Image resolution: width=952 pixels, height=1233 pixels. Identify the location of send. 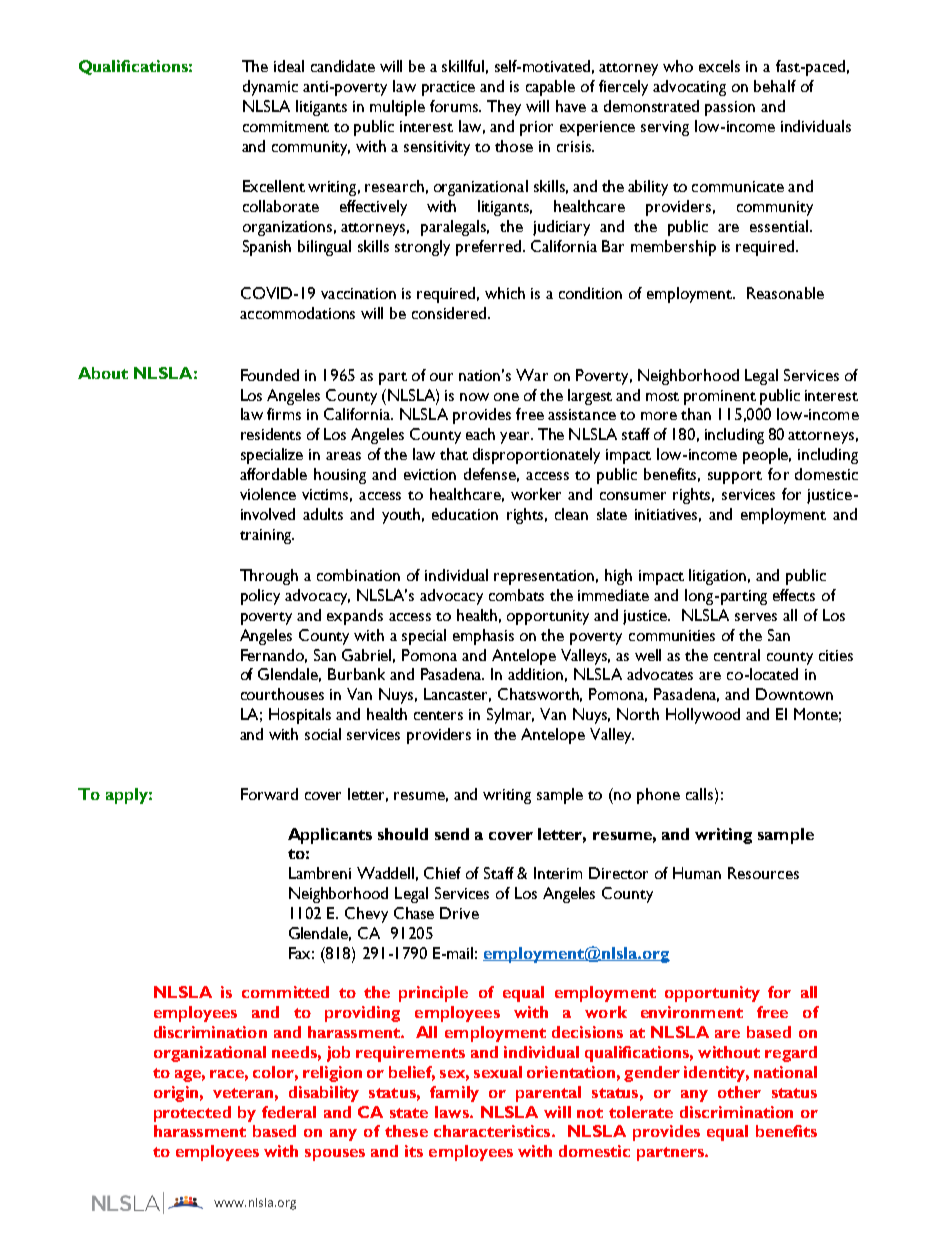
(452, 834).
